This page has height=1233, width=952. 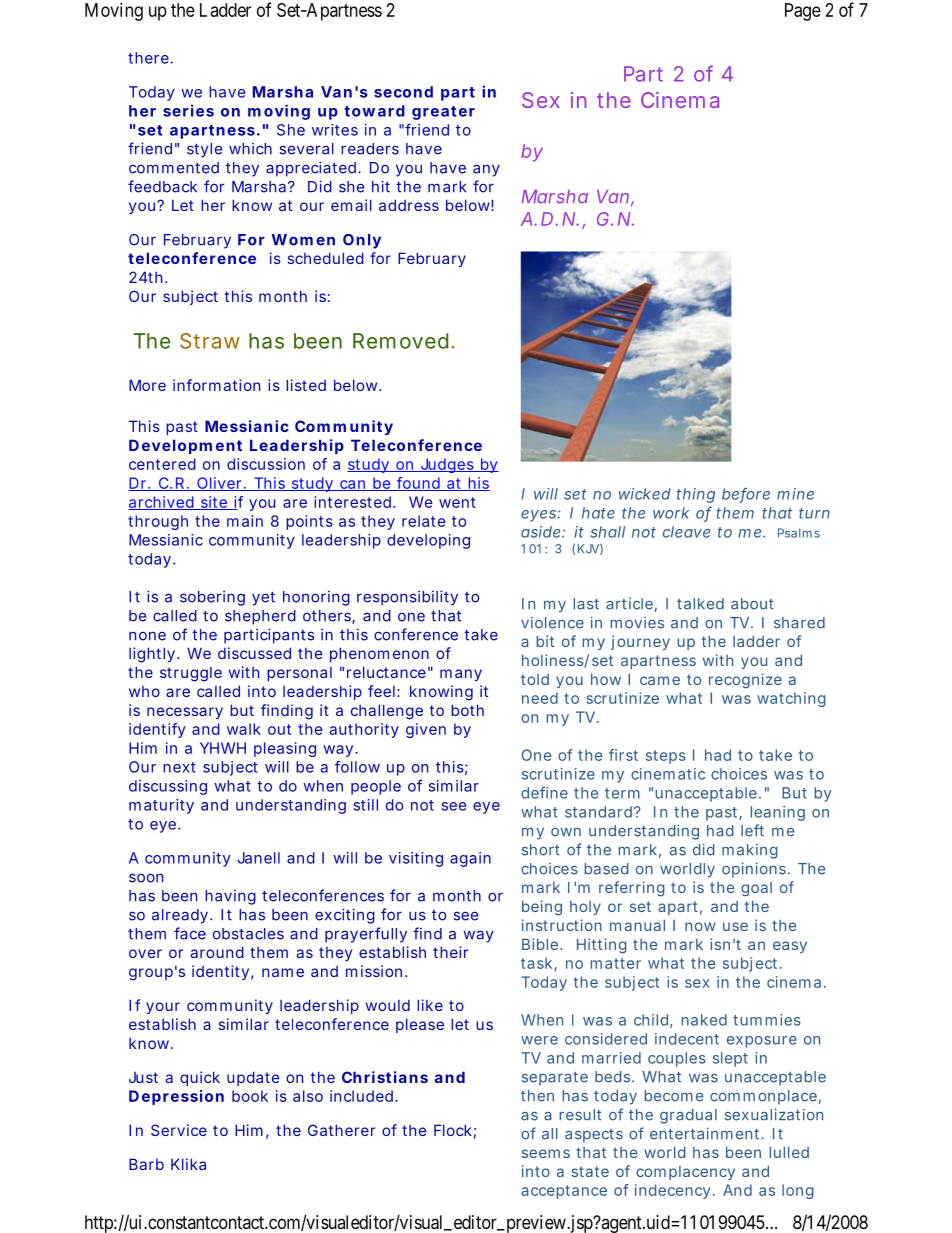 What do you see at coordinates (803, 12) in the page?
I see `Page` at bounding box center [803, 12].
